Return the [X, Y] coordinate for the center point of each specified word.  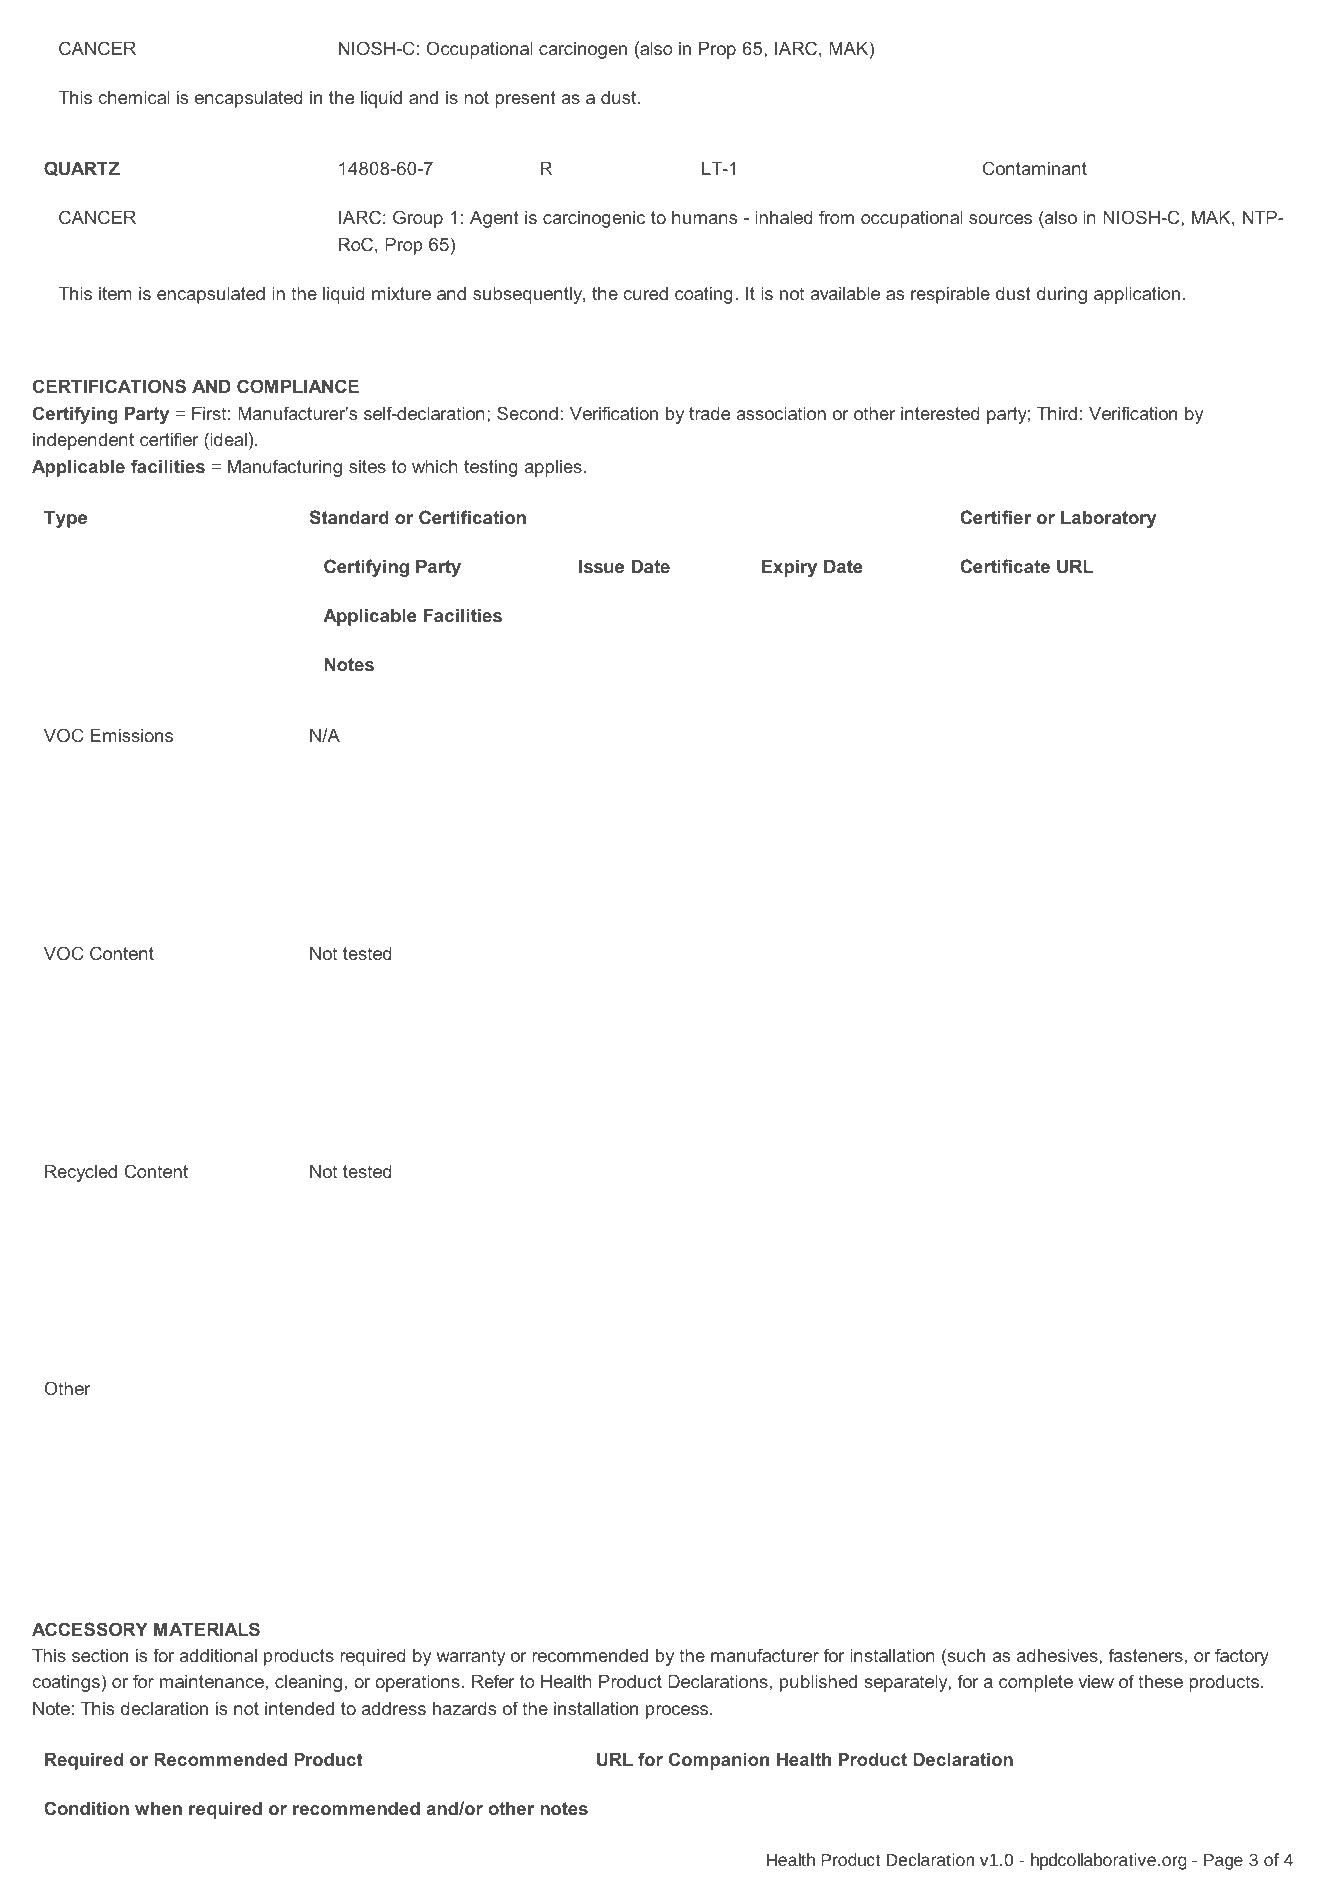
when [158, 1808]
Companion [719, 1761]
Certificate [1005, 566]
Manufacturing [285, 468]
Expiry [789, 568]
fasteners [1146, 1655]
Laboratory [1108, 519]
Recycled [81, 1173]
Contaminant [1035, 168]
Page [1223, 1862]
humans [704, 217]
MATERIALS [207, 1629]
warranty [471, 1657]
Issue [601, 566]
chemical [134, 97]
